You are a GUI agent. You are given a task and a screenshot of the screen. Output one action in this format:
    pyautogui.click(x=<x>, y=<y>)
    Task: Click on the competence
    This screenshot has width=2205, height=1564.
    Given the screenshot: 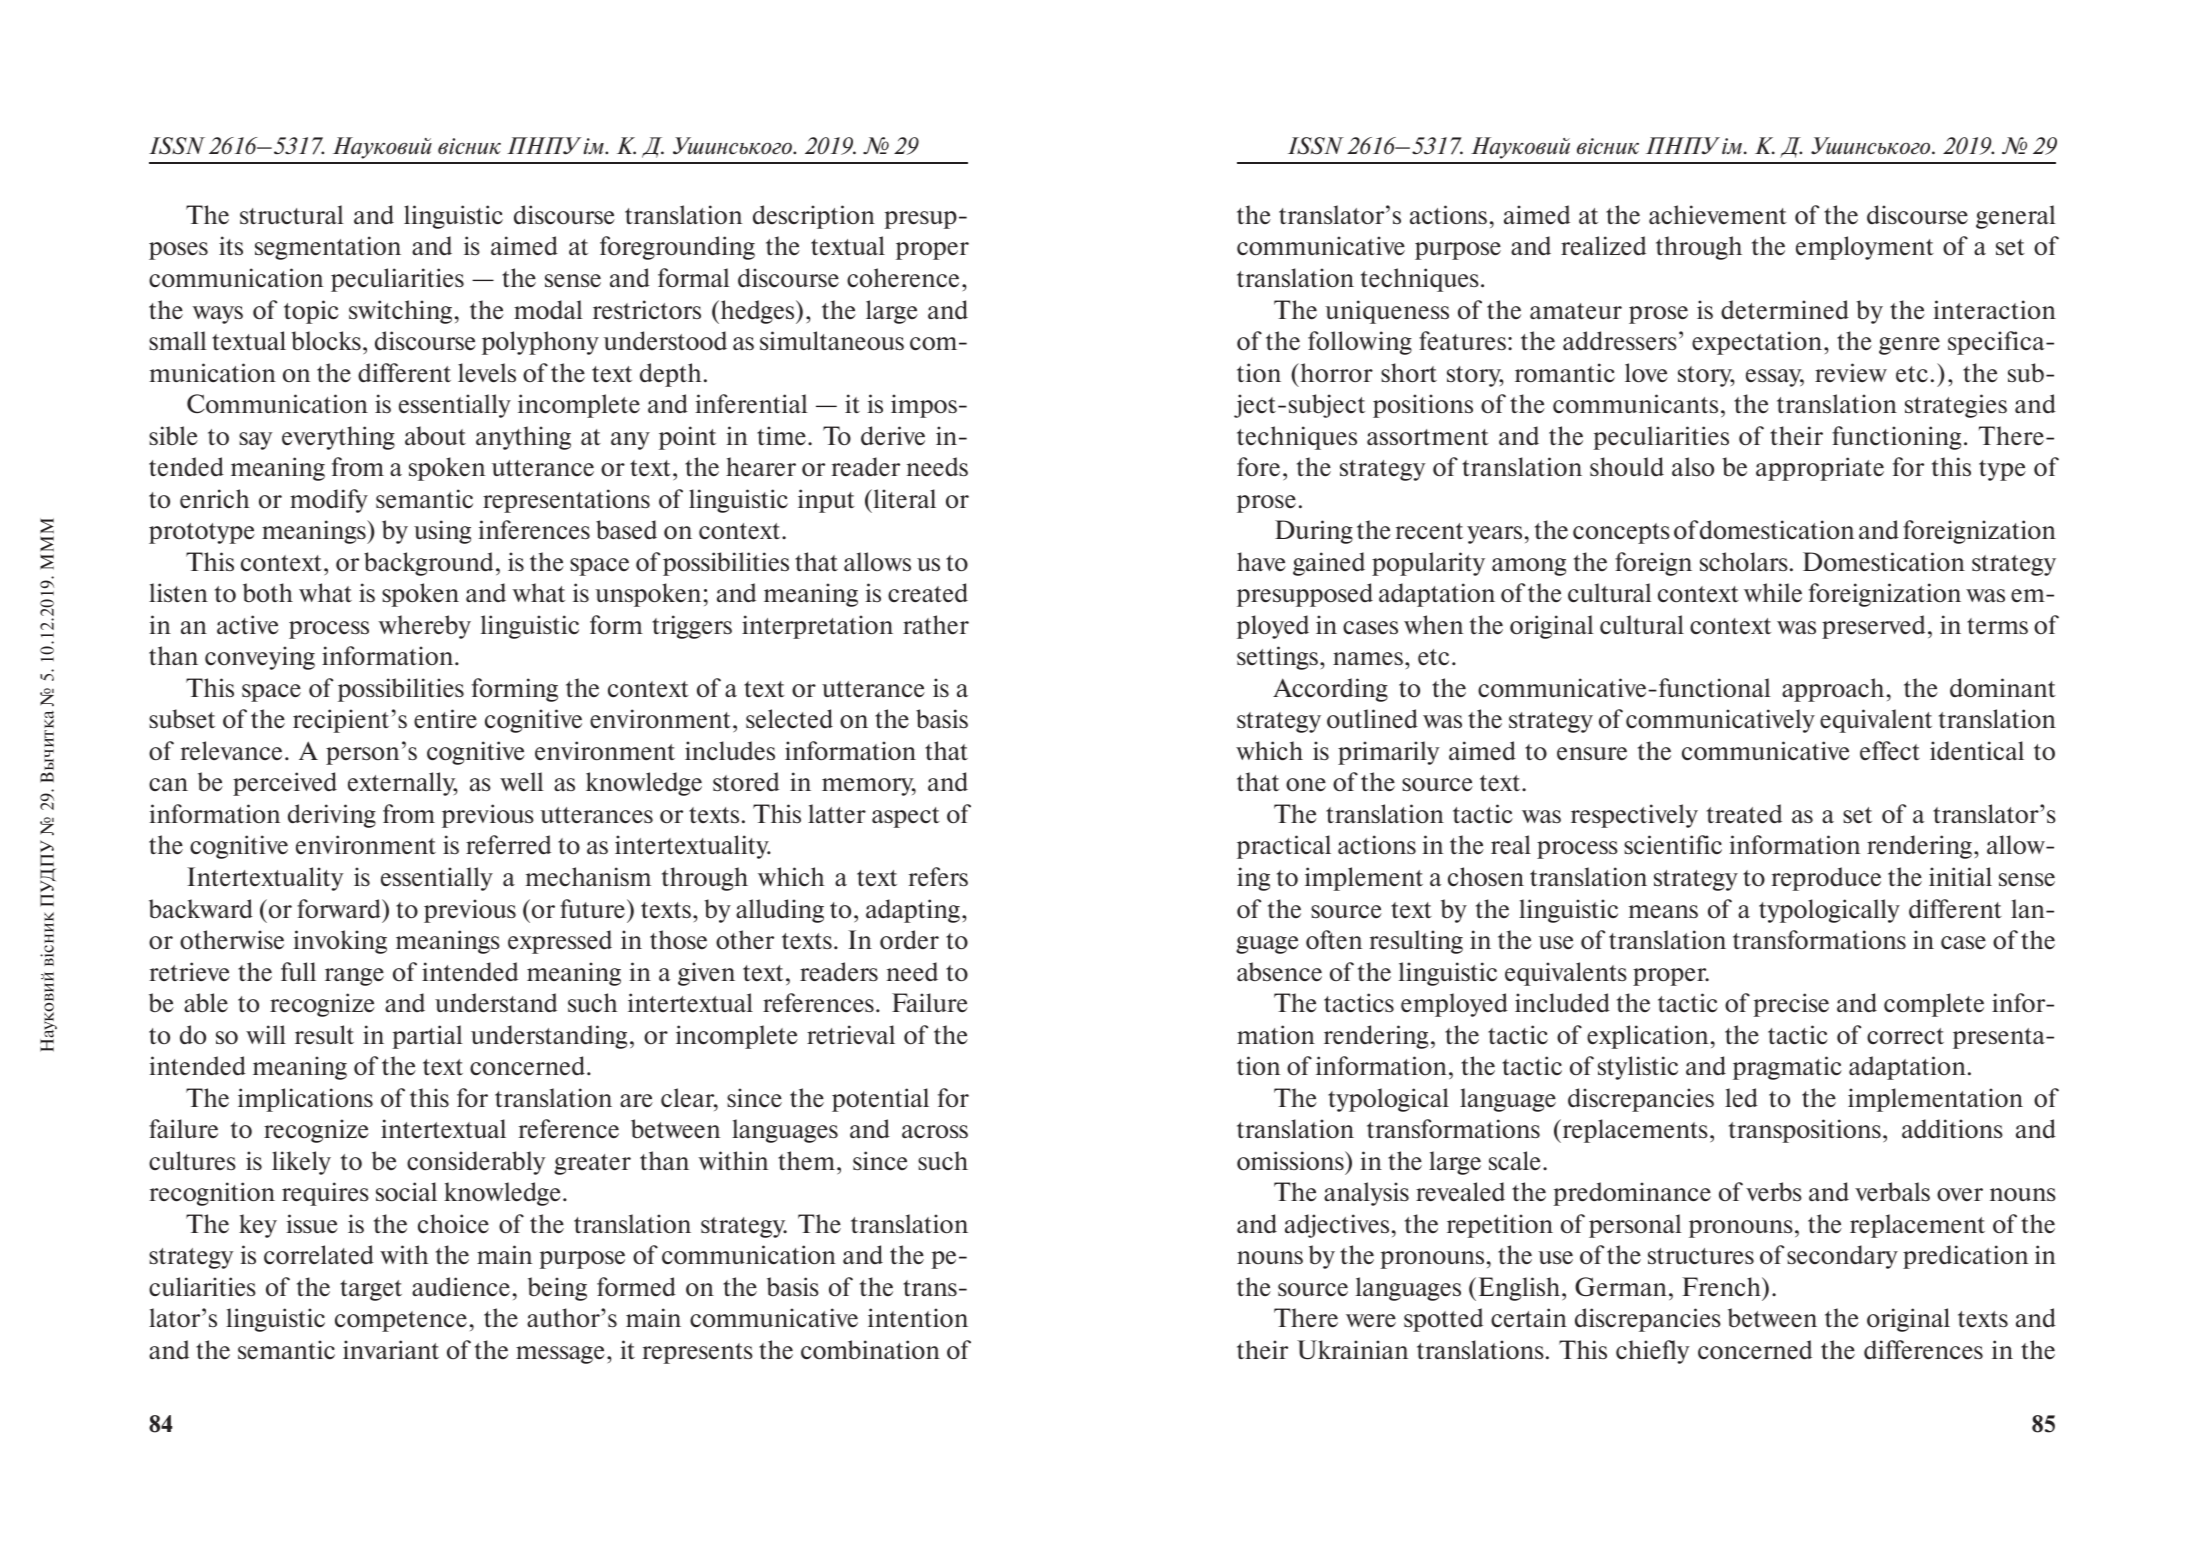 What is the action you would take?
    pyautogui.click(x=401, y=1321)
